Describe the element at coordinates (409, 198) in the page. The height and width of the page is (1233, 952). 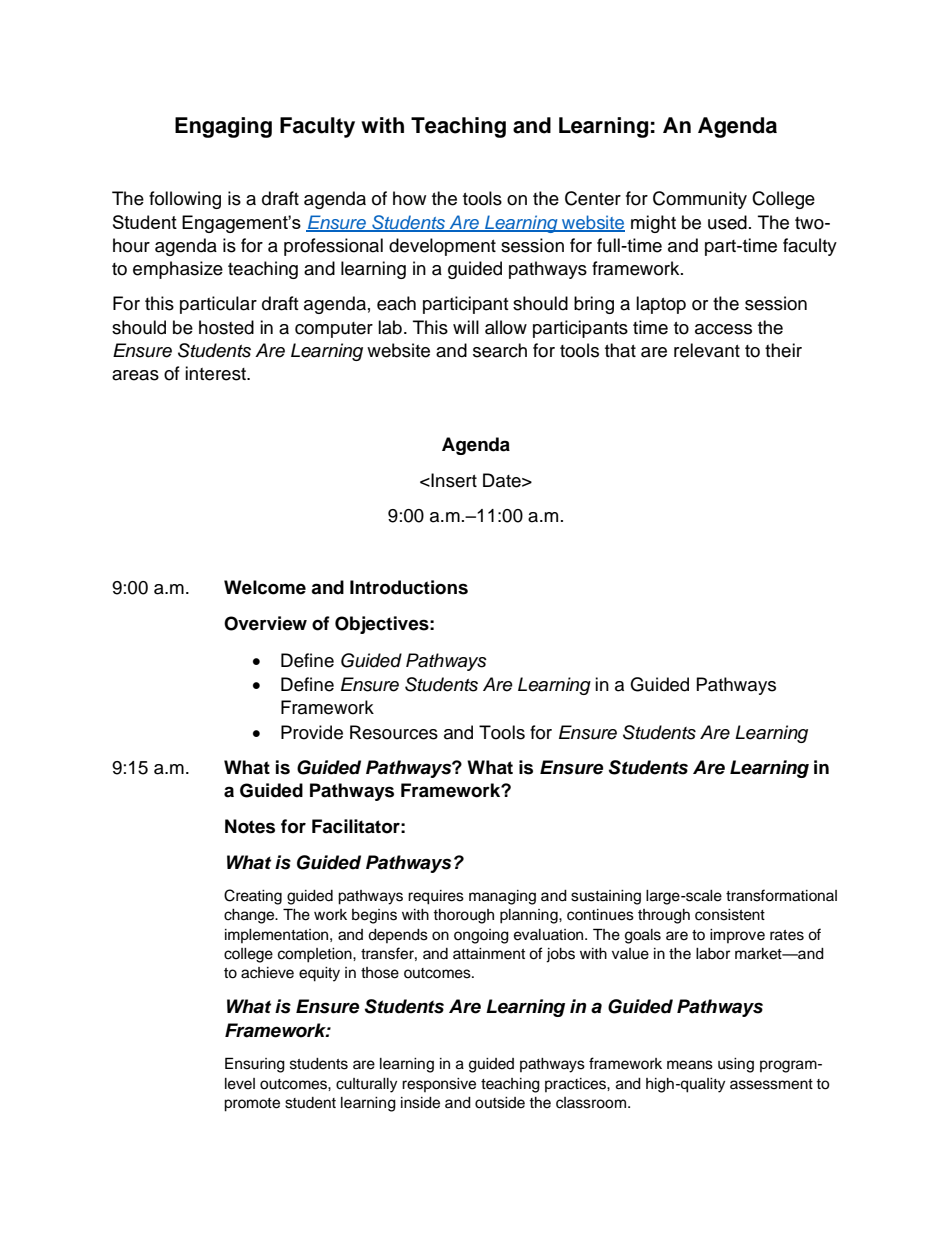
I see `how` at that location.
